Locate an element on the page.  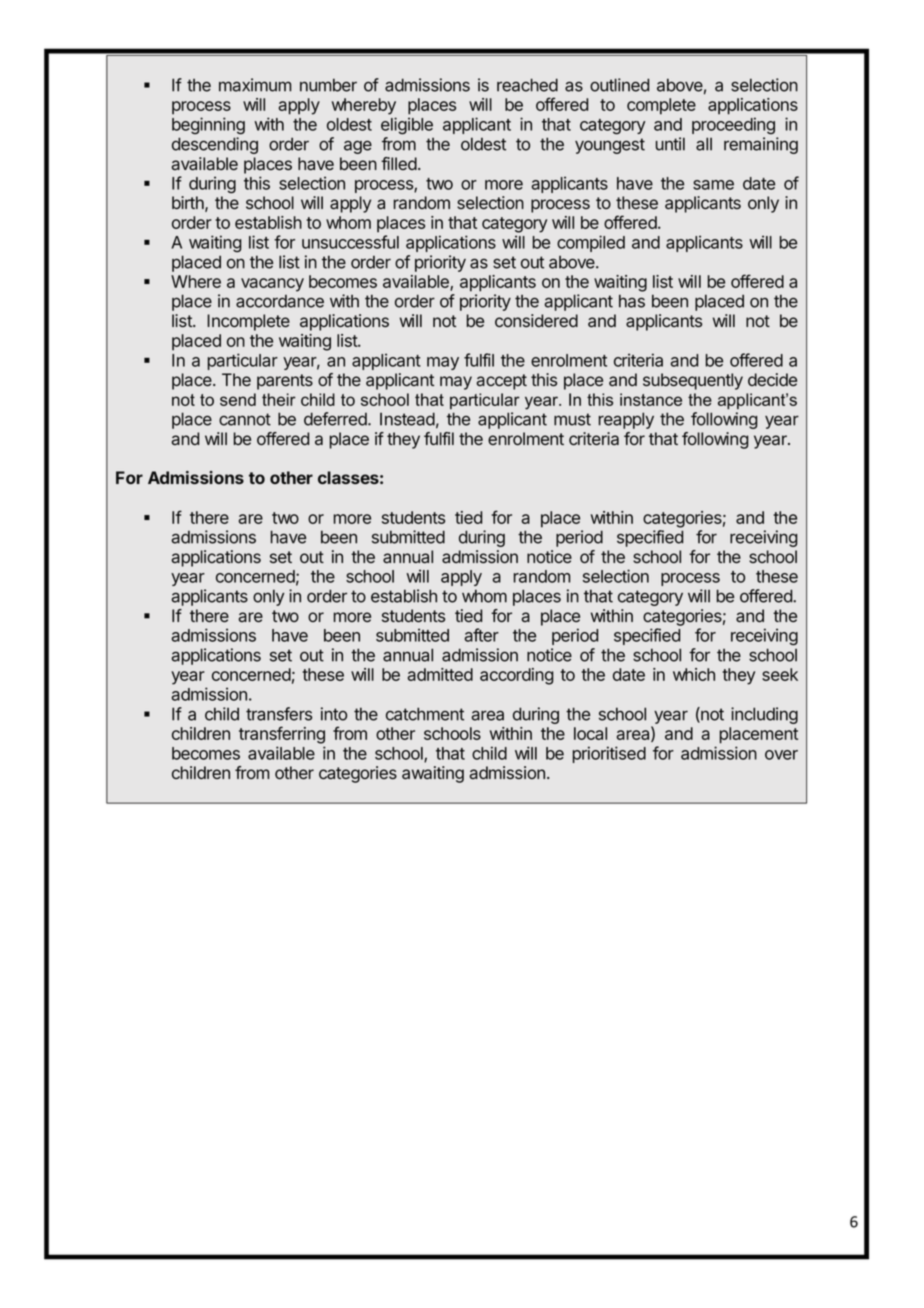
has is located at coordinates (632, 301).
